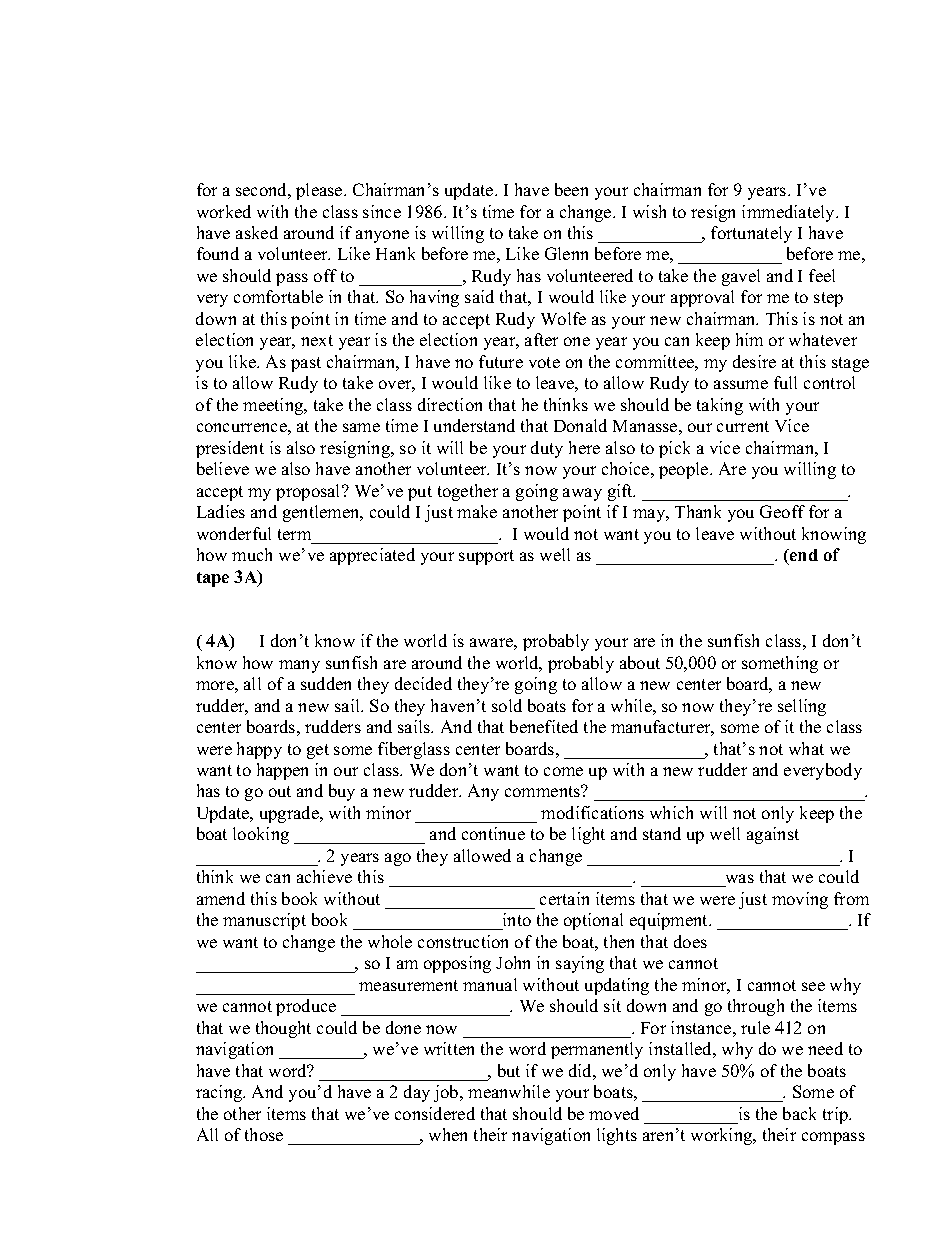 Image resolution: width=952 pixels, height=1233 pixels. What do you see at coordinates (509, 1070) in the document?
I see `but` at bounding box center [509, 1070].
